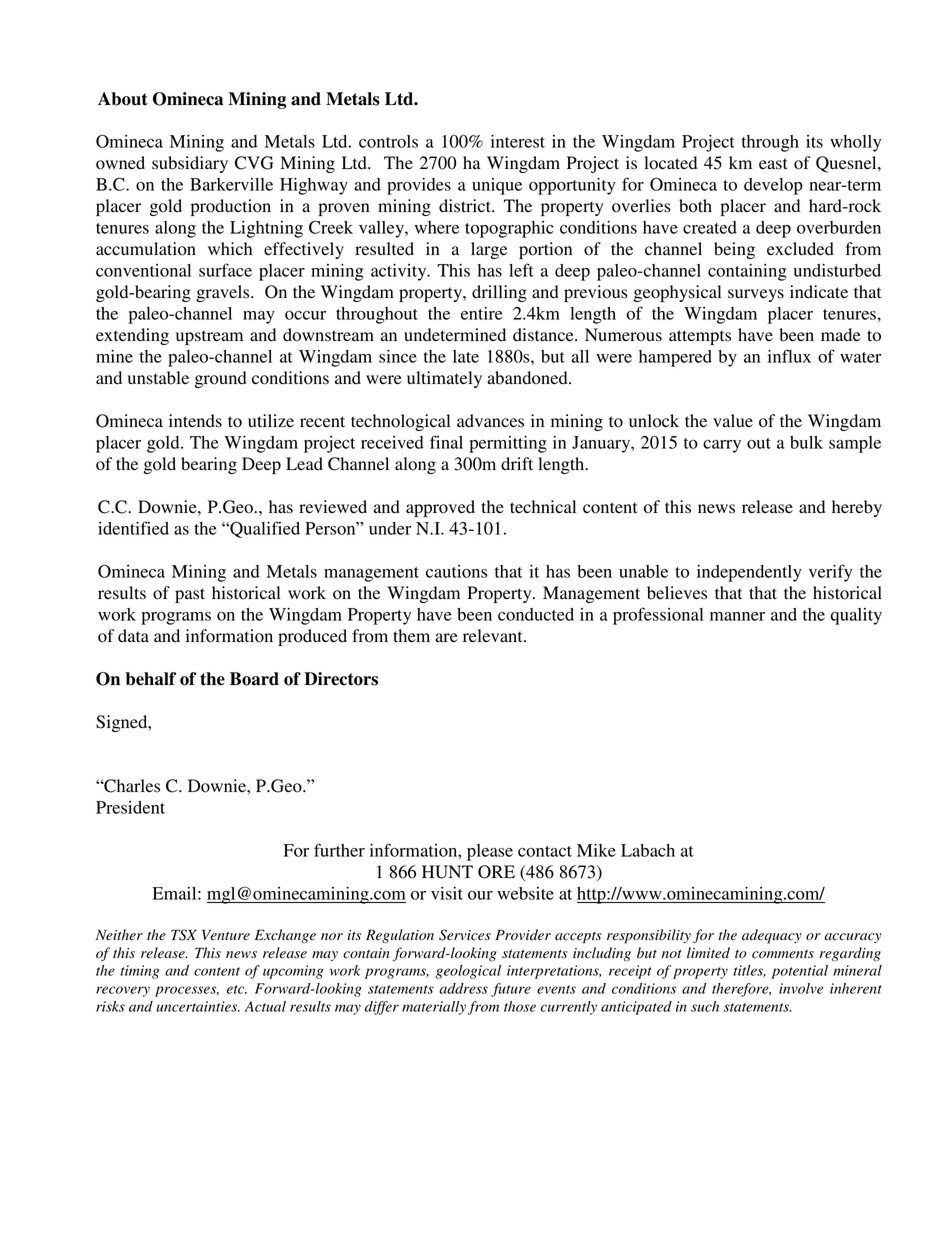  I want to click on independently, so click(749, 573).
